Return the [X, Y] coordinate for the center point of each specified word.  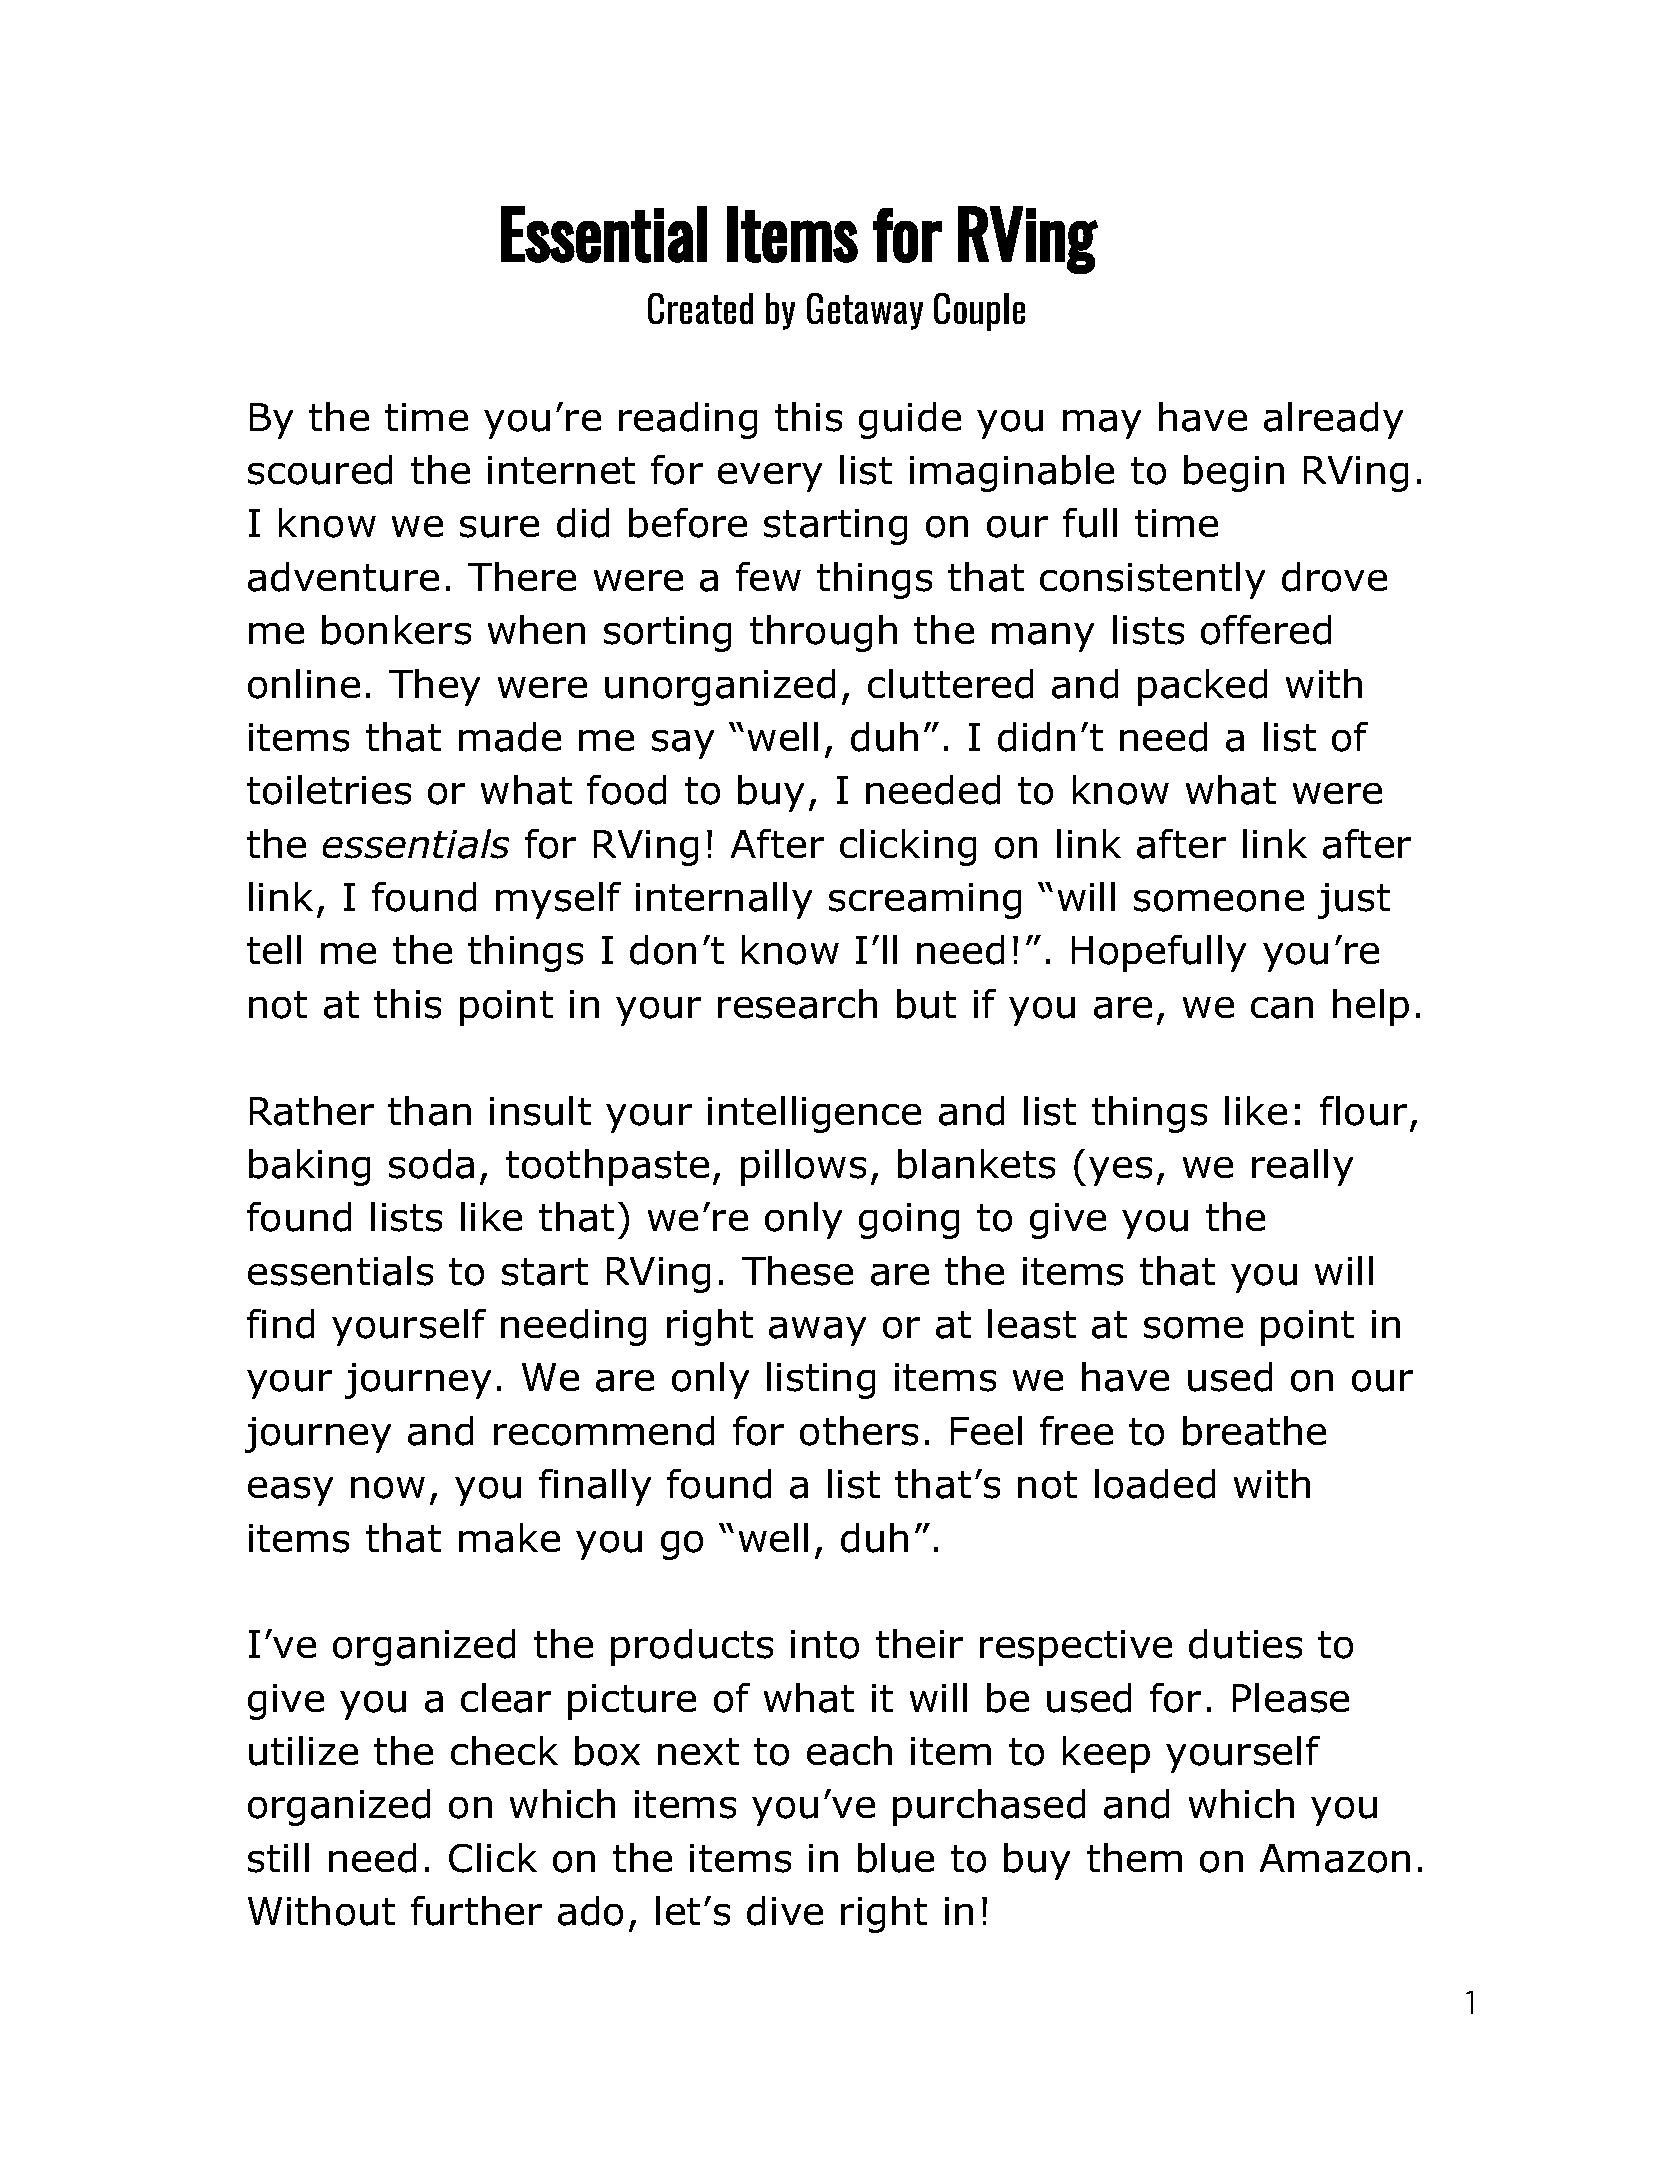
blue [896, 1858]
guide [910, 420]
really [1302, 1167]
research [797, 1004]
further [476, 1911]
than [429, 1111]
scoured [320, 470]
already [1333, 420]
